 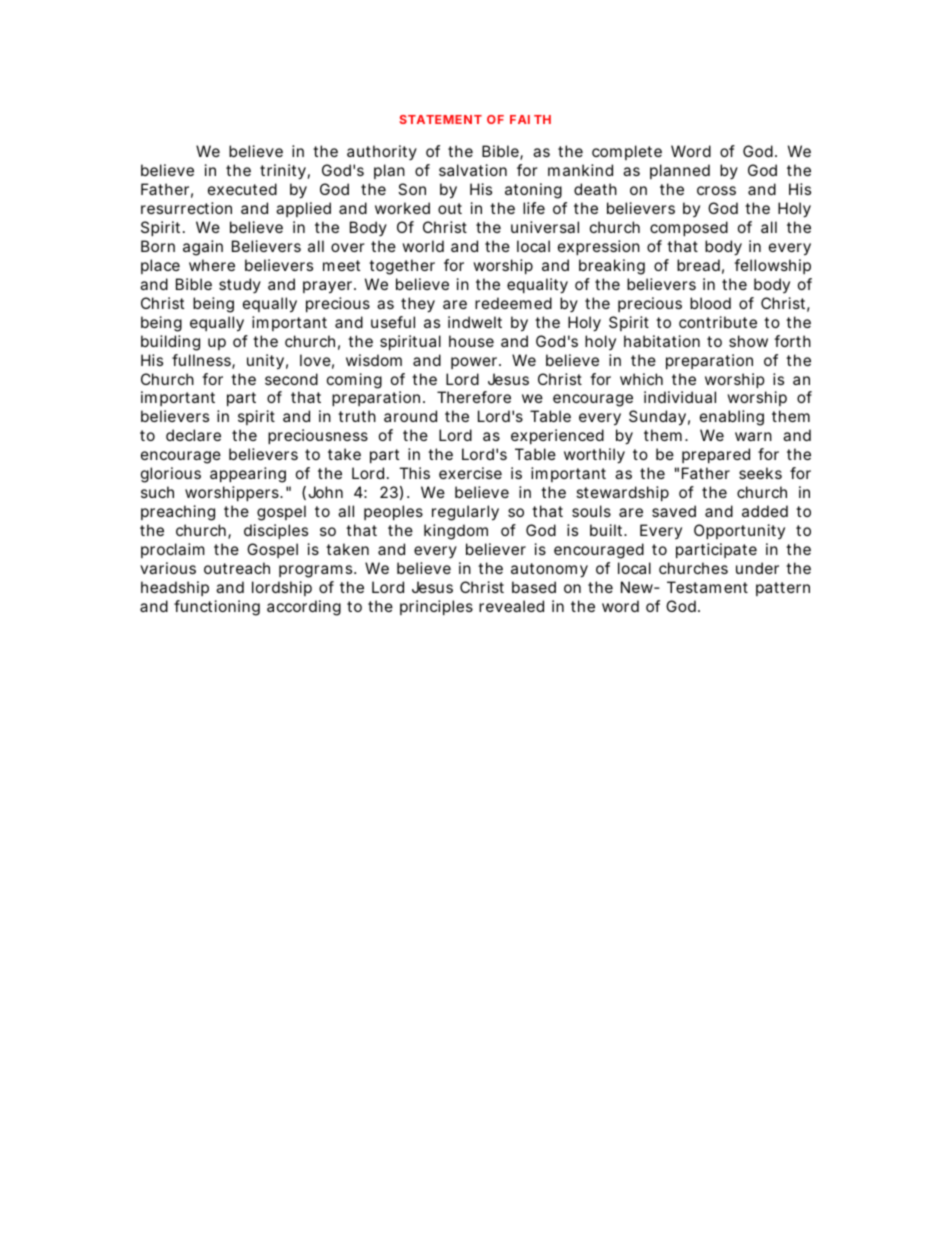 What do you see at coordinates (513, 303) in the screenshot?
I see `redeemed` at bounding box center [513, 303].
